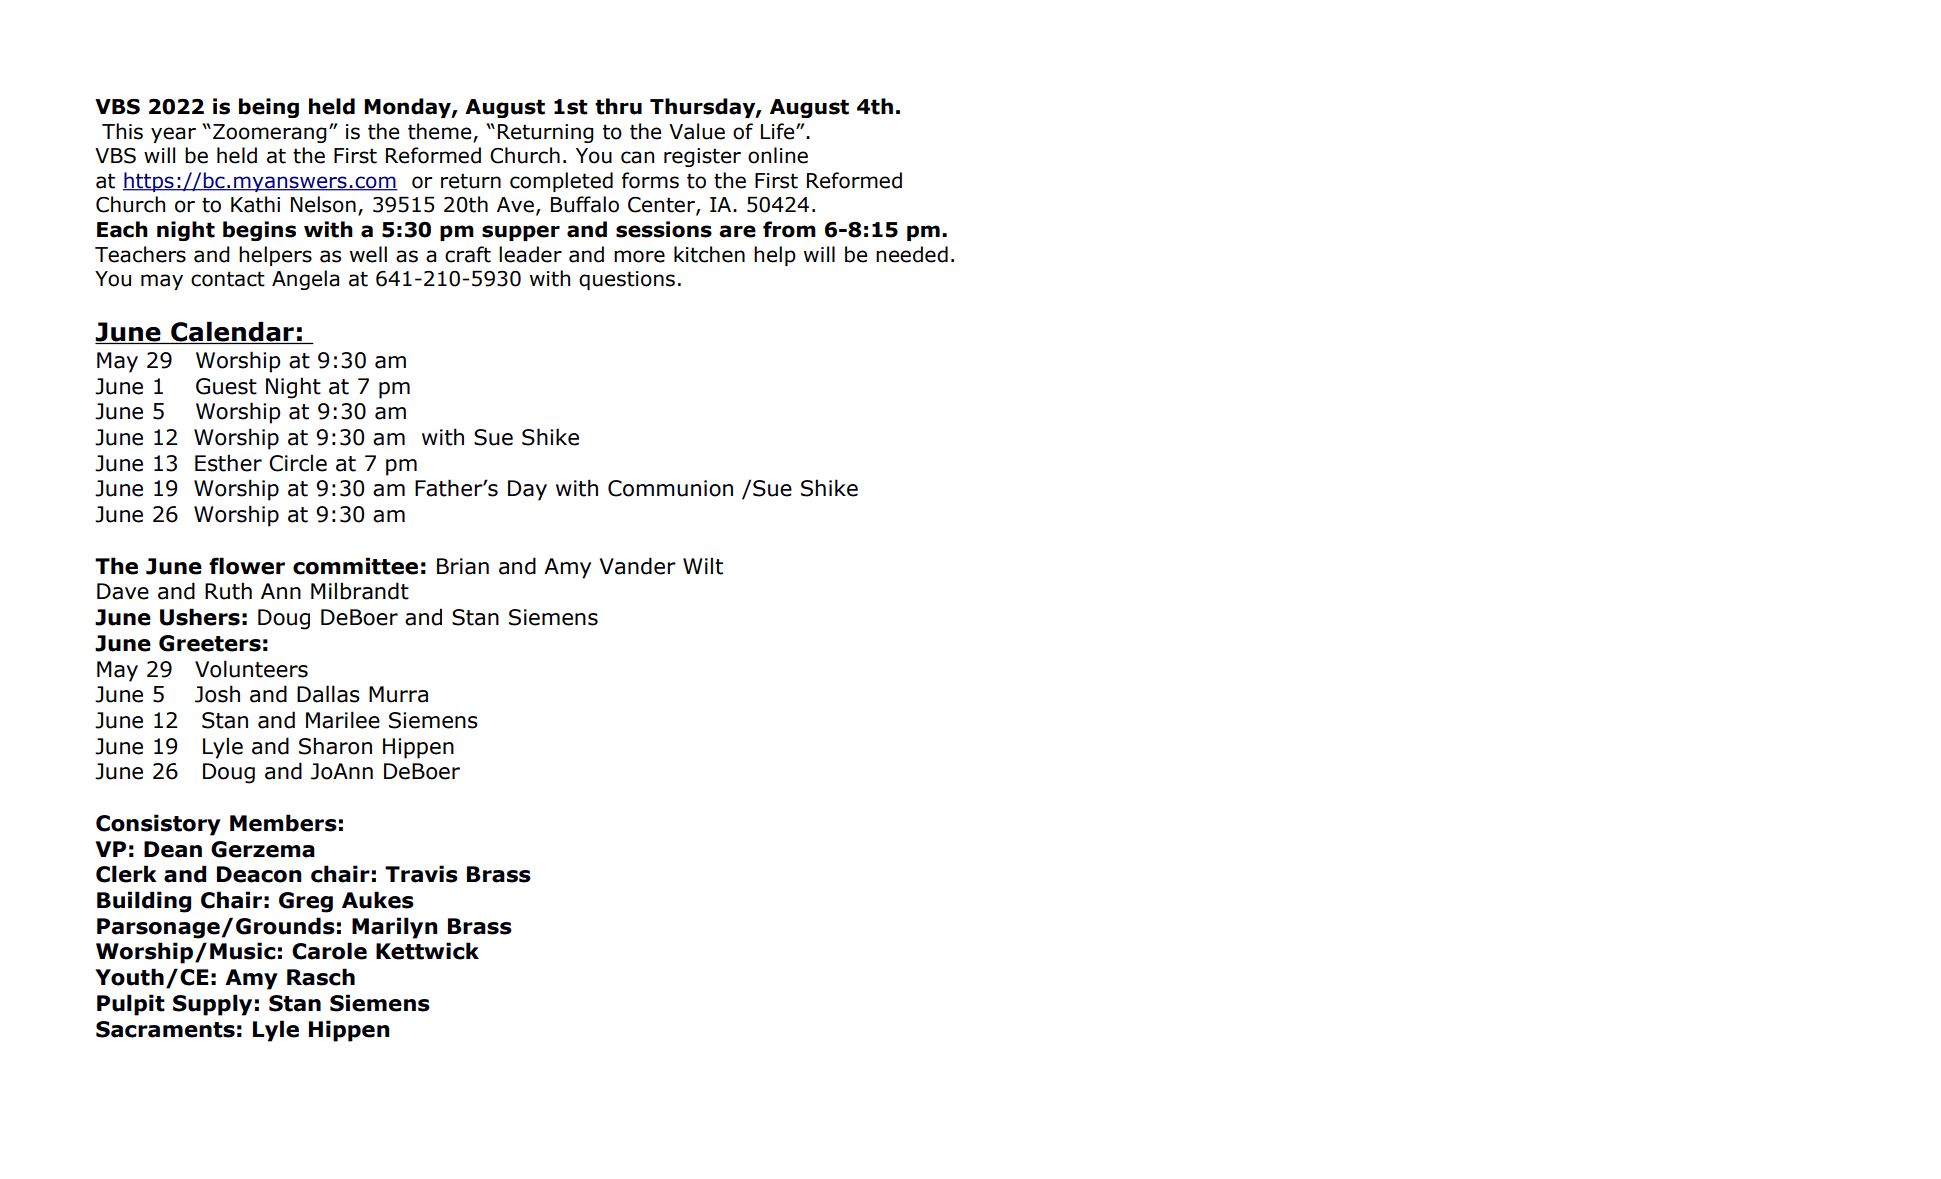 The image size is (1941, 1179). What do you see at coordinates (395, 928) in the image?
I see `Marilyn` at bounding box center [395, 928].
